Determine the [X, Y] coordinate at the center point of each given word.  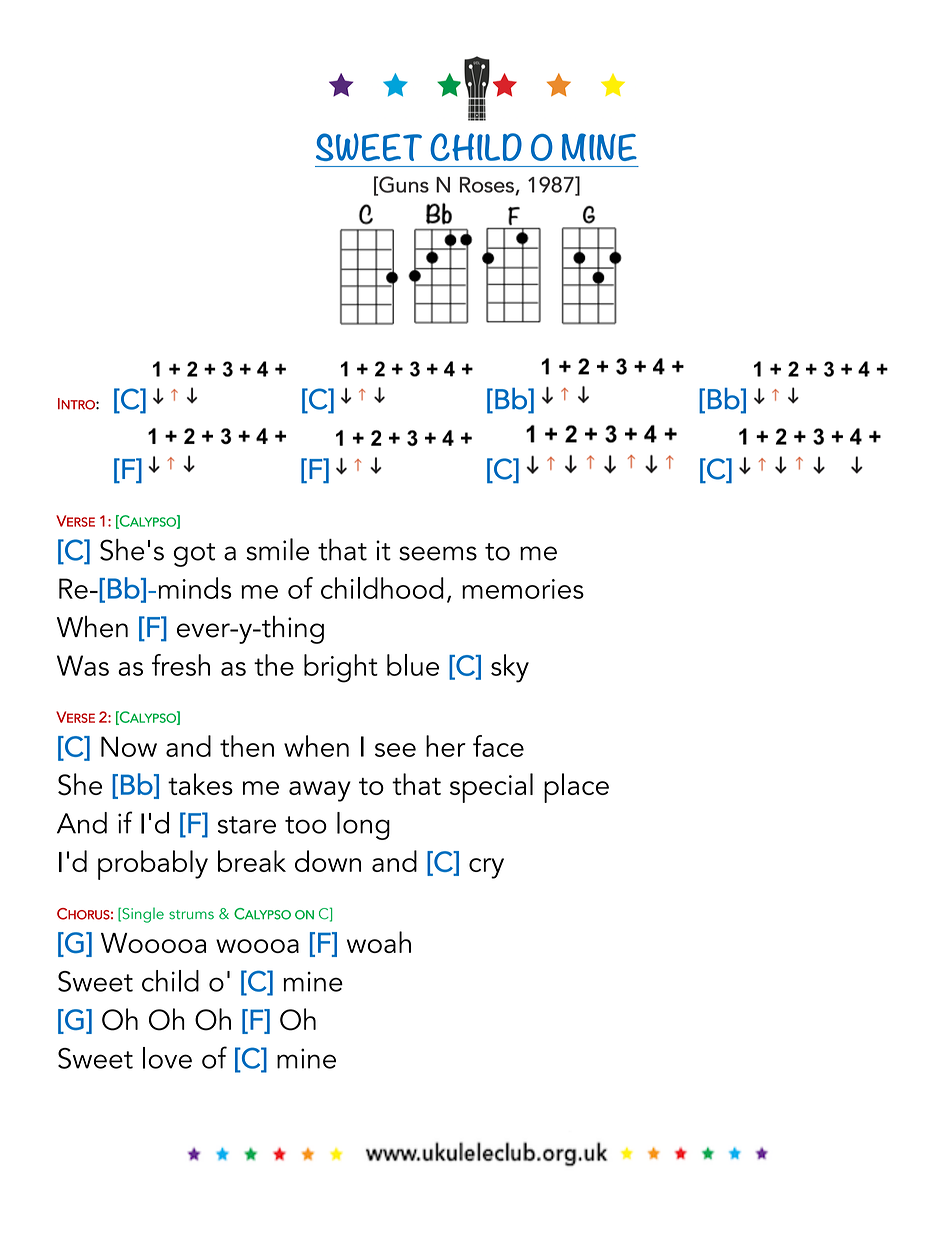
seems [438, 553]
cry [486, 868]
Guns [403, 185]
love [167, 1058]
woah [379, 942]
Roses [488, 186]
